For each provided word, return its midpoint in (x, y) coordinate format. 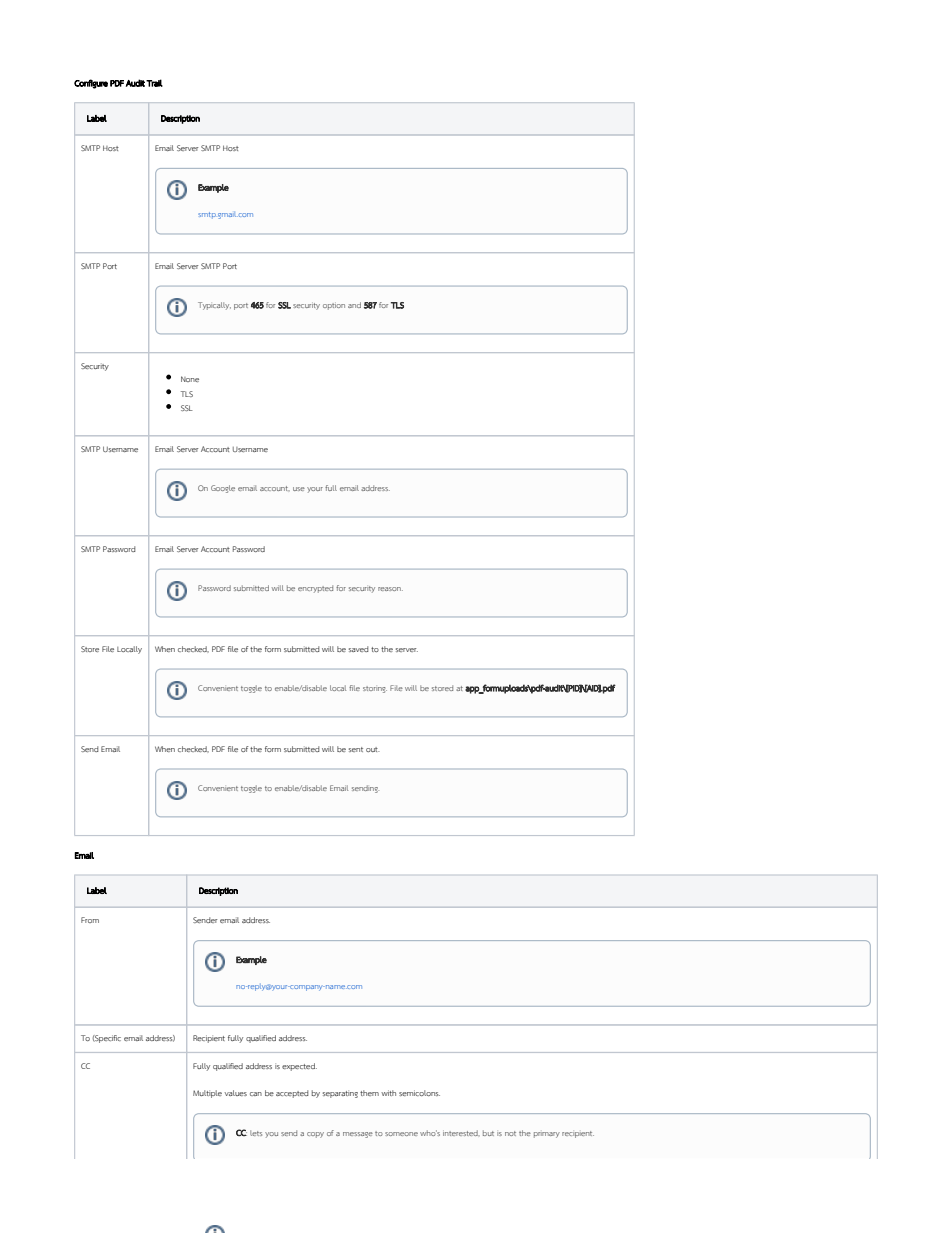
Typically (214, 306)
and (354, 305)
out (373, 749)
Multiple (207, 1094)
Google (223, 489)
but (488, 1133)
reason (390, 589)
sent (356, 749)
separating (340, 1094)
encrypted (315, 589)
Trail (154, 83)
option (334, 306)
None (190, 379)
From (90, 920)
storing (375, 689)
